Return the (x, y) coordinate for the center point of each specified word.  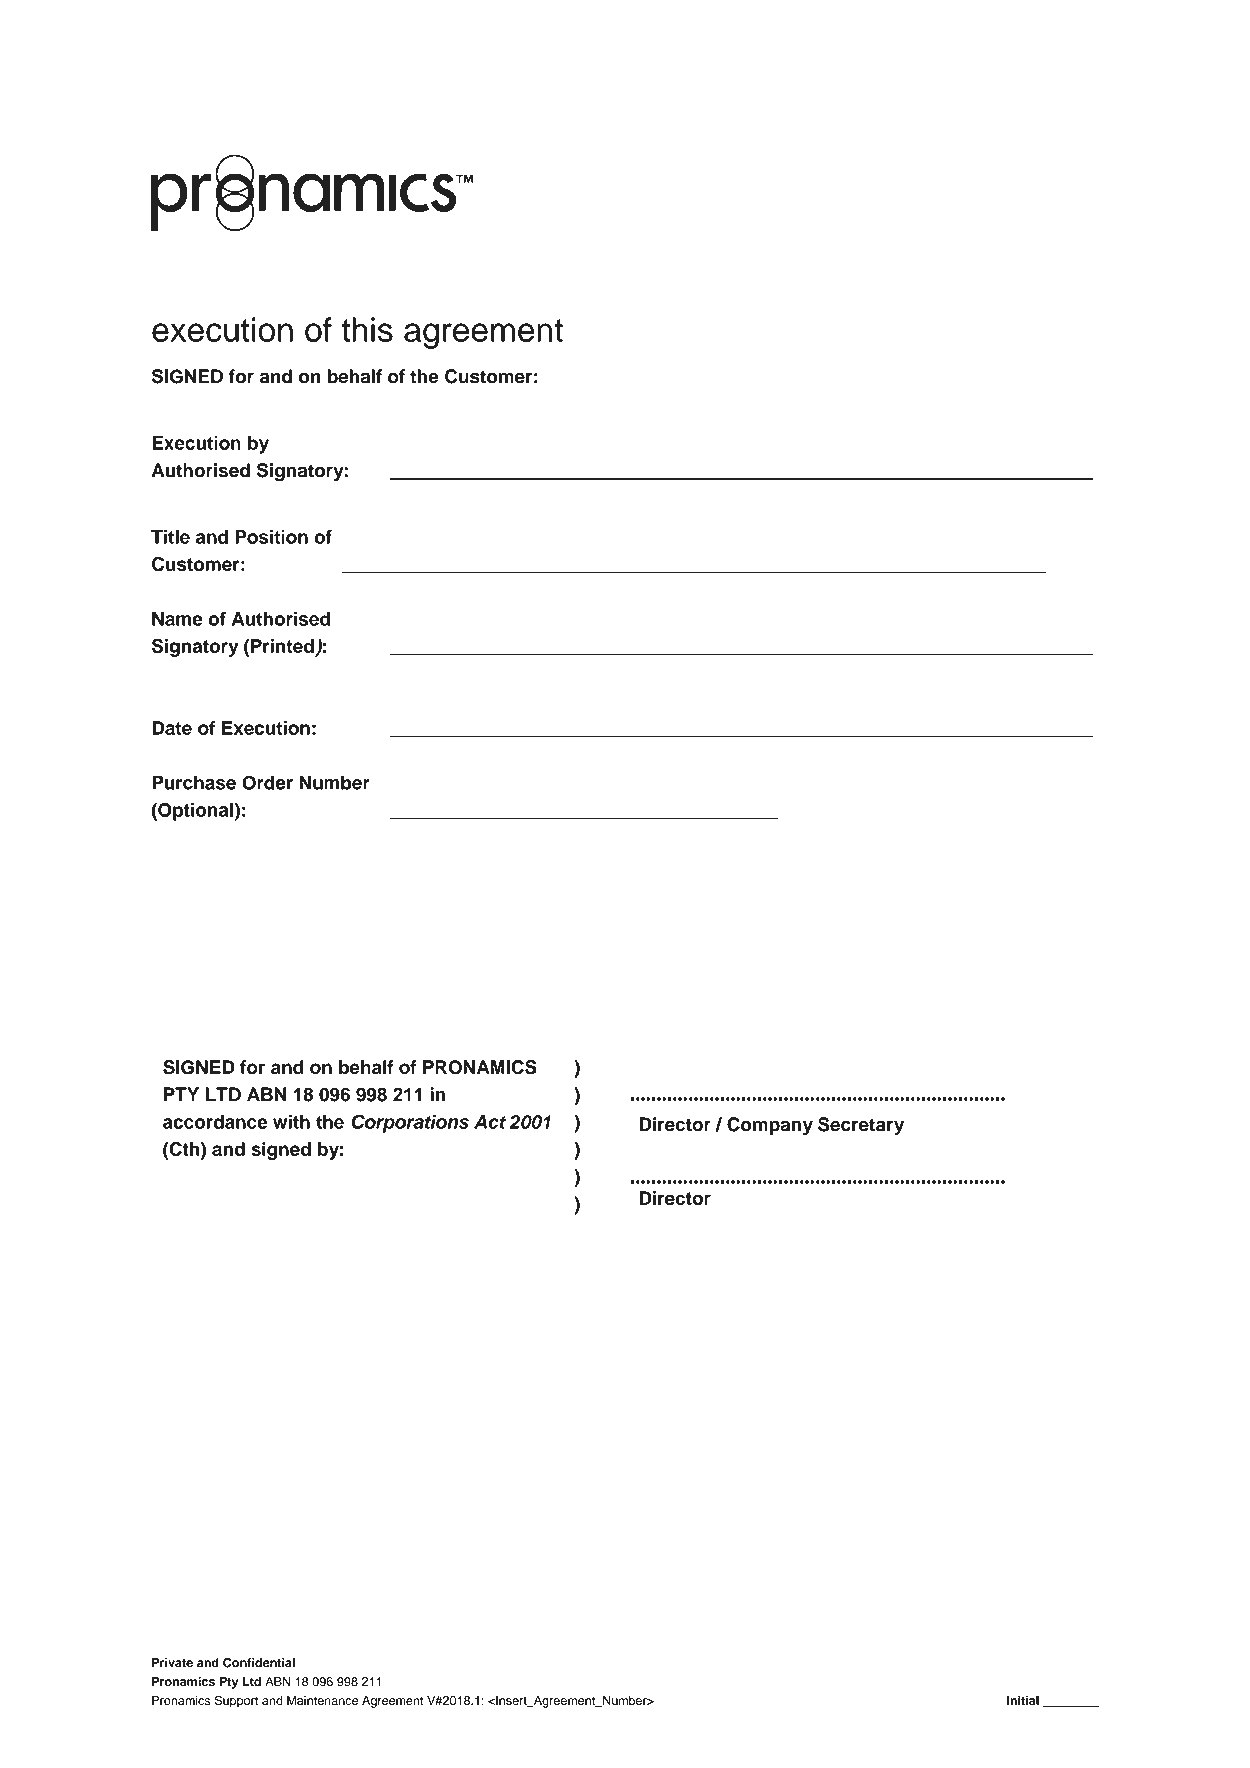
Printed (282, 646)
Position (271, 537)
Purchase (194, 782)
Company (770, 1126)
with (291, 1122)
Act (490, 1122)
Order (267, 782)
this (367, 329)
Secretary (861, 1126)
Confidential (259, 1663)
